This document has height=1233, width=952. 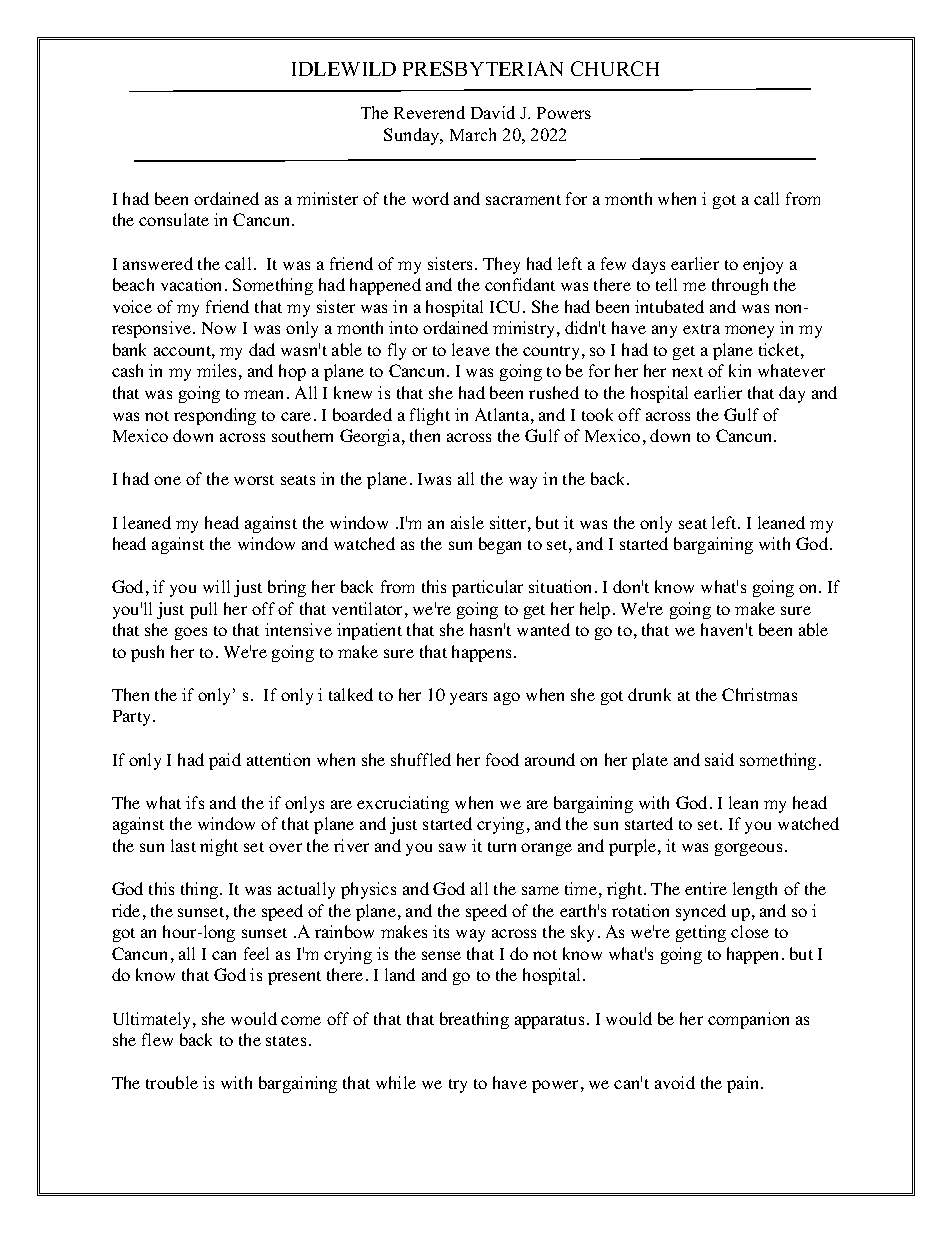 What do you see at coordinates (595, 610) in the document?
I see `help` at bounding box center [595, 610].
